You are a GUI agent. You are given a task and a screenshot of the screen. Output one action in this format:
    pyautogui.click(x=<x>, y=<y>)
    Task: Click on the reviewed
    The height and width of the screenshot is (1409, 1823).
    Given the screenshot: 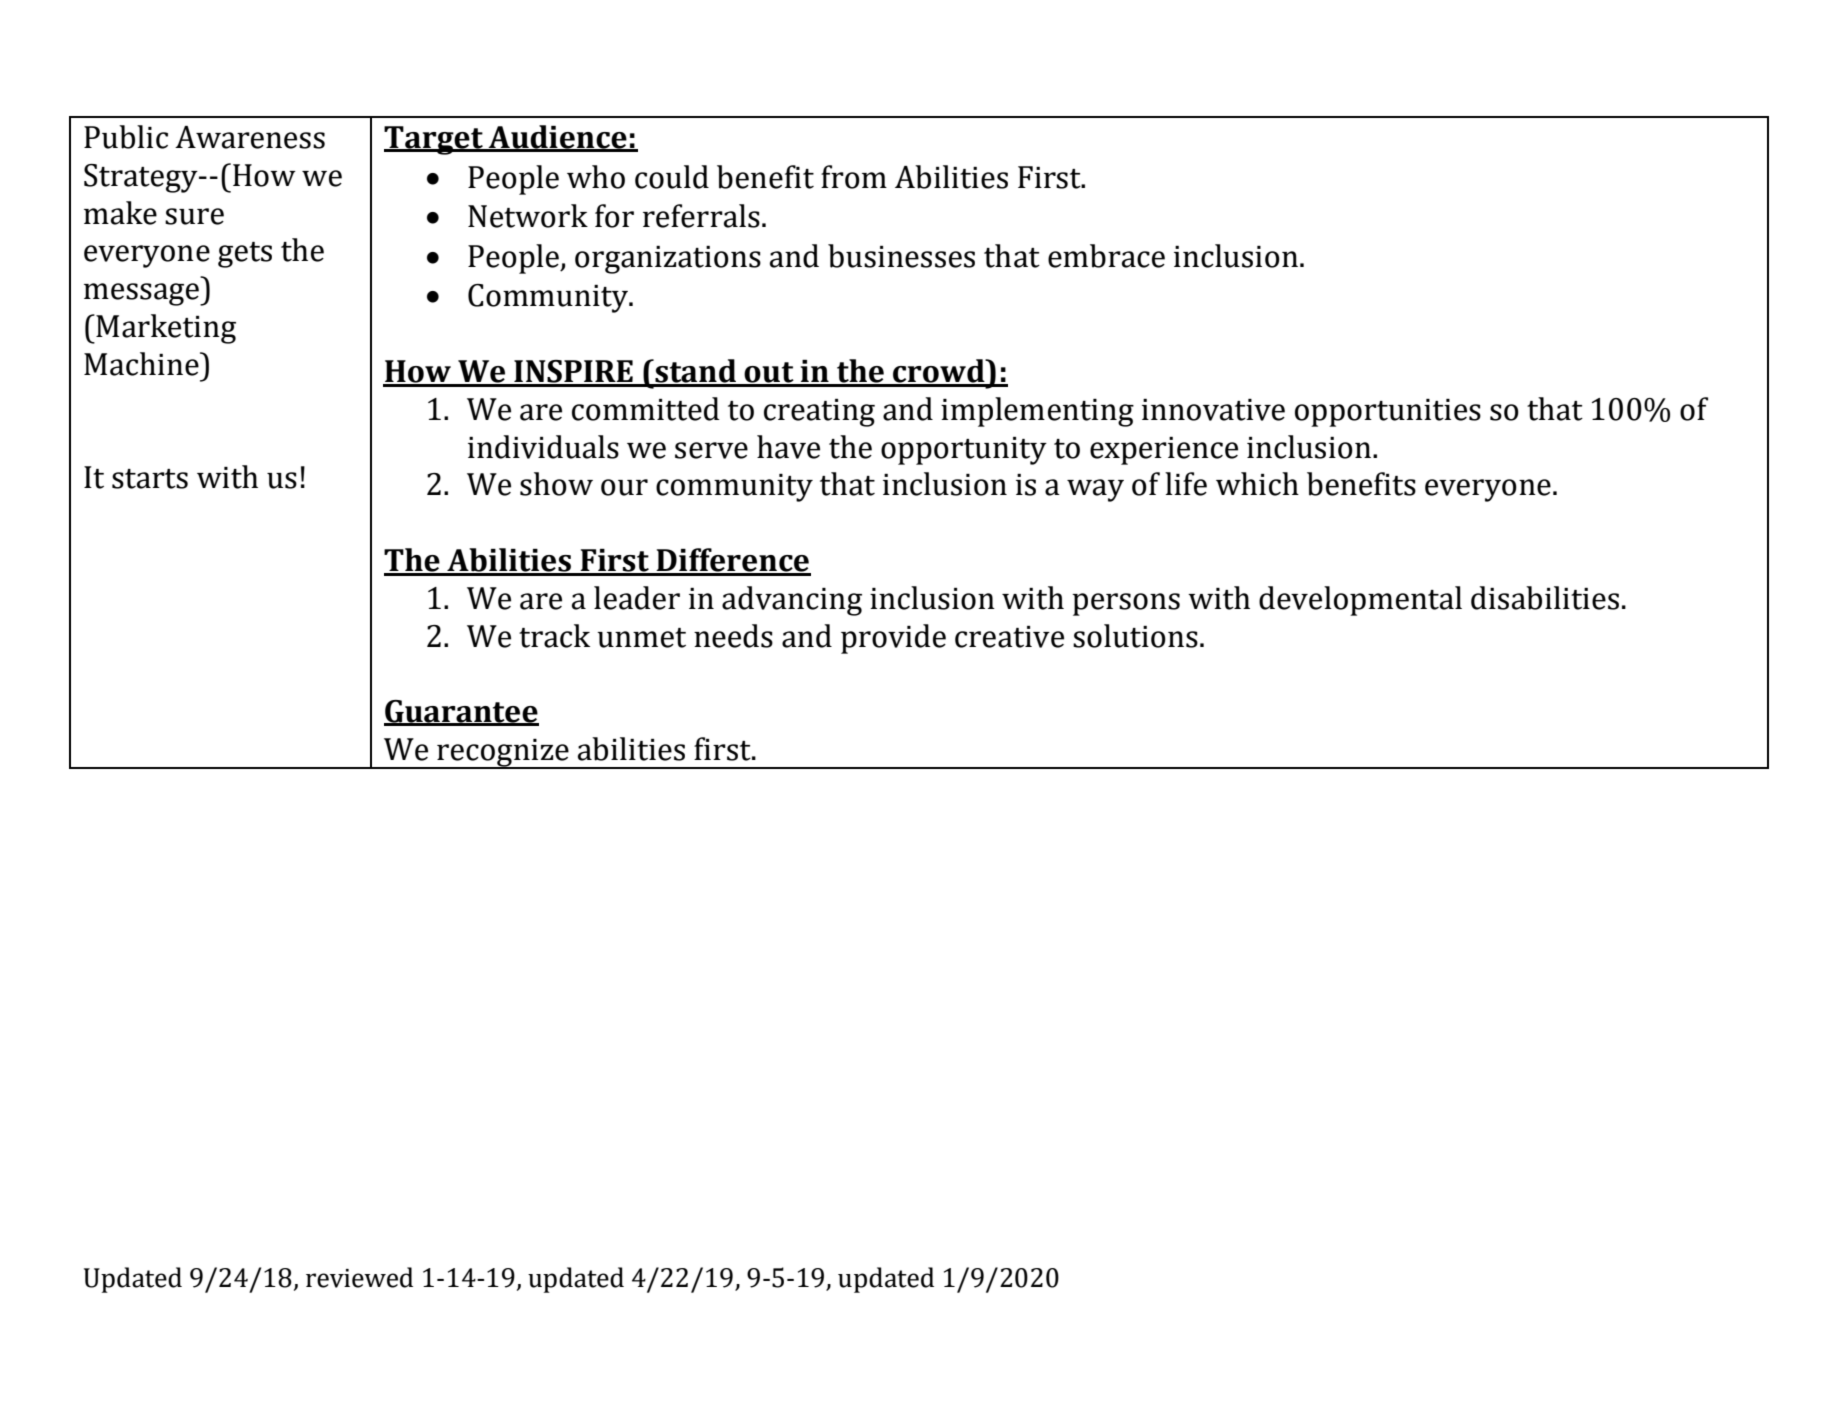 What is the action you would take?
    pyautogui.click(x=359, y=1277)
